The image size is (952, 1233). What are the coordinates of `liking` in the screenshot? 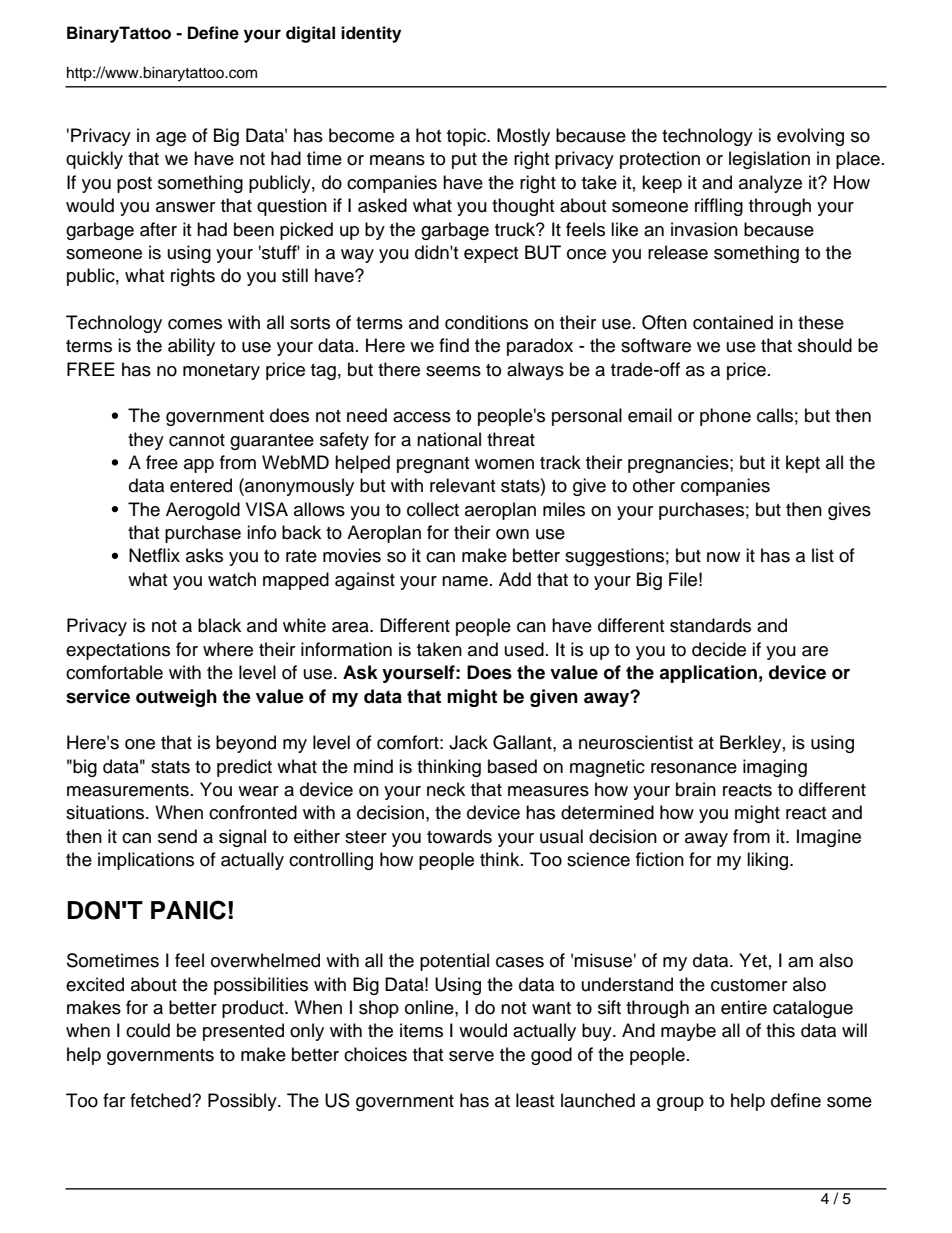 It's located at (769, 861).
